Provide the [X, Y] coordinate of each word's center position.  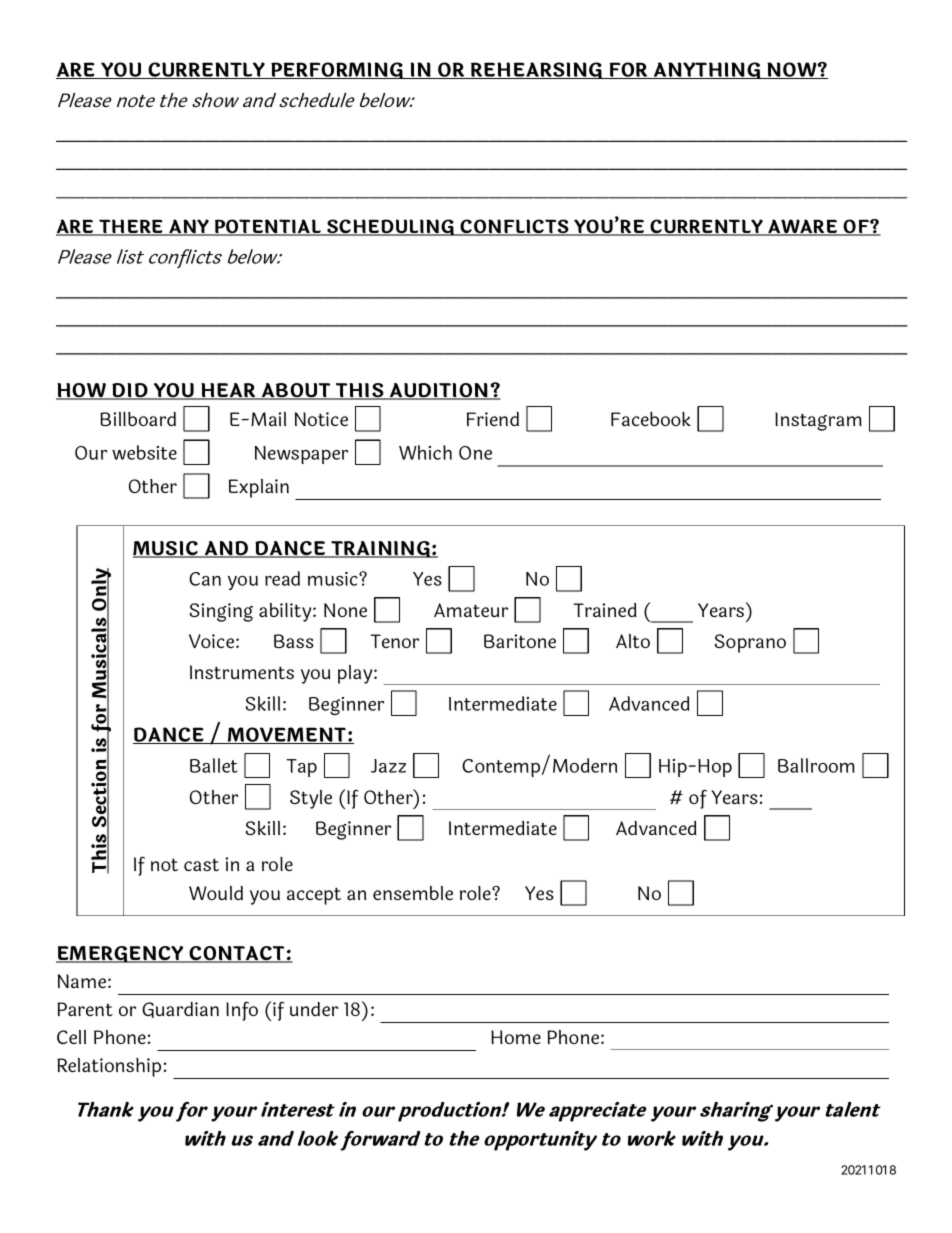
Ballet [214, 765]
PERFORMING [337, 70]
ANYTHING [707, 70]
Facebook [651, 419]
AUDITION [439, 391]
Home [516, 1037]
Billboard [138, 419]
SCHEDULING [391, 227]
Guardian [180, 1010]
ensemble [413, 893]
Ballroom [816, 765]
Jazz [388, 766]
